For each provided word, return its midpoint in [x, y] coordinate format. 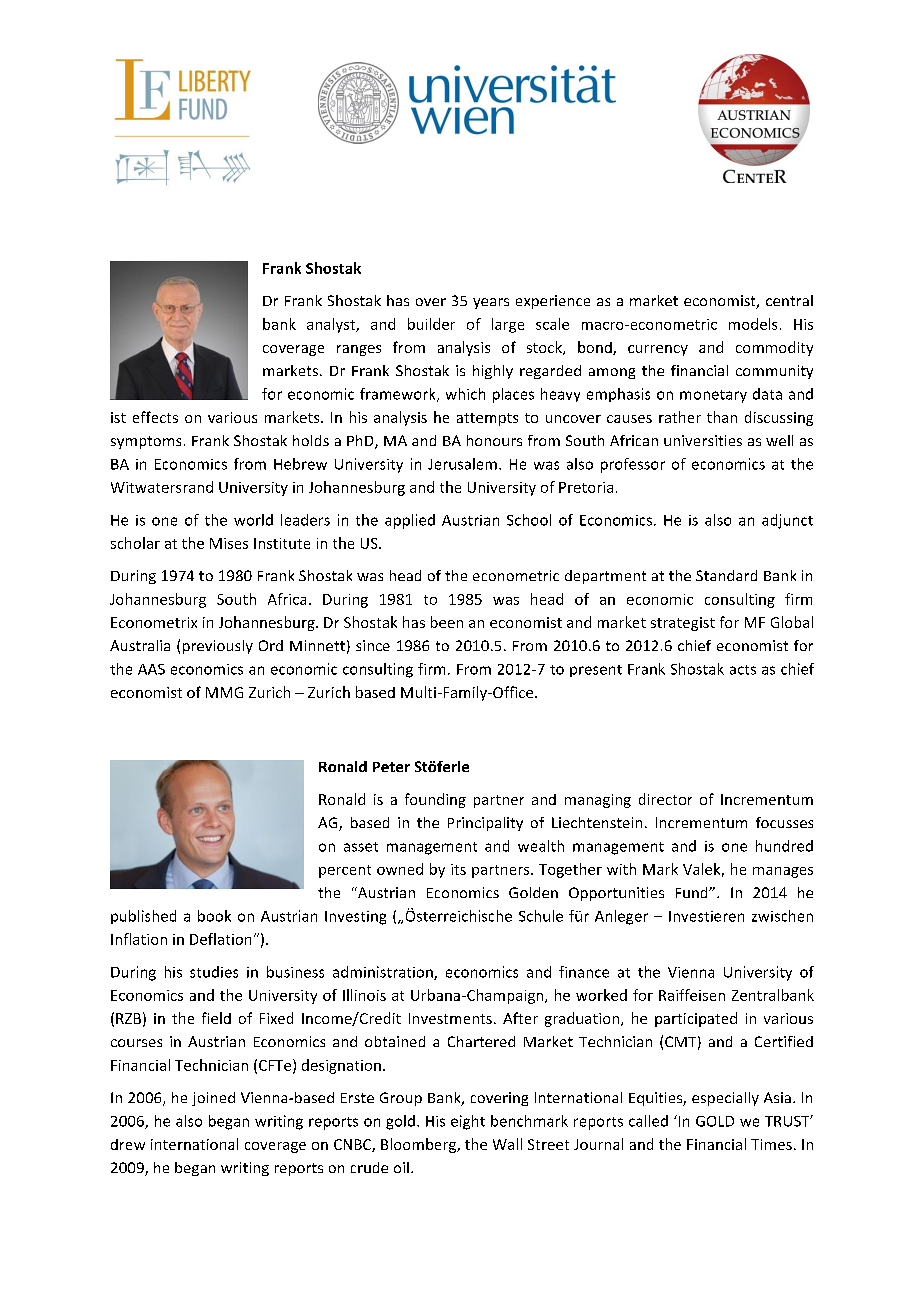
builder [431, 324]
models [753, 324]
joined [213, 1099]
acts [743, 670]
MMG [224, 692]
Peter [391, 767]
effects [155, 417]
